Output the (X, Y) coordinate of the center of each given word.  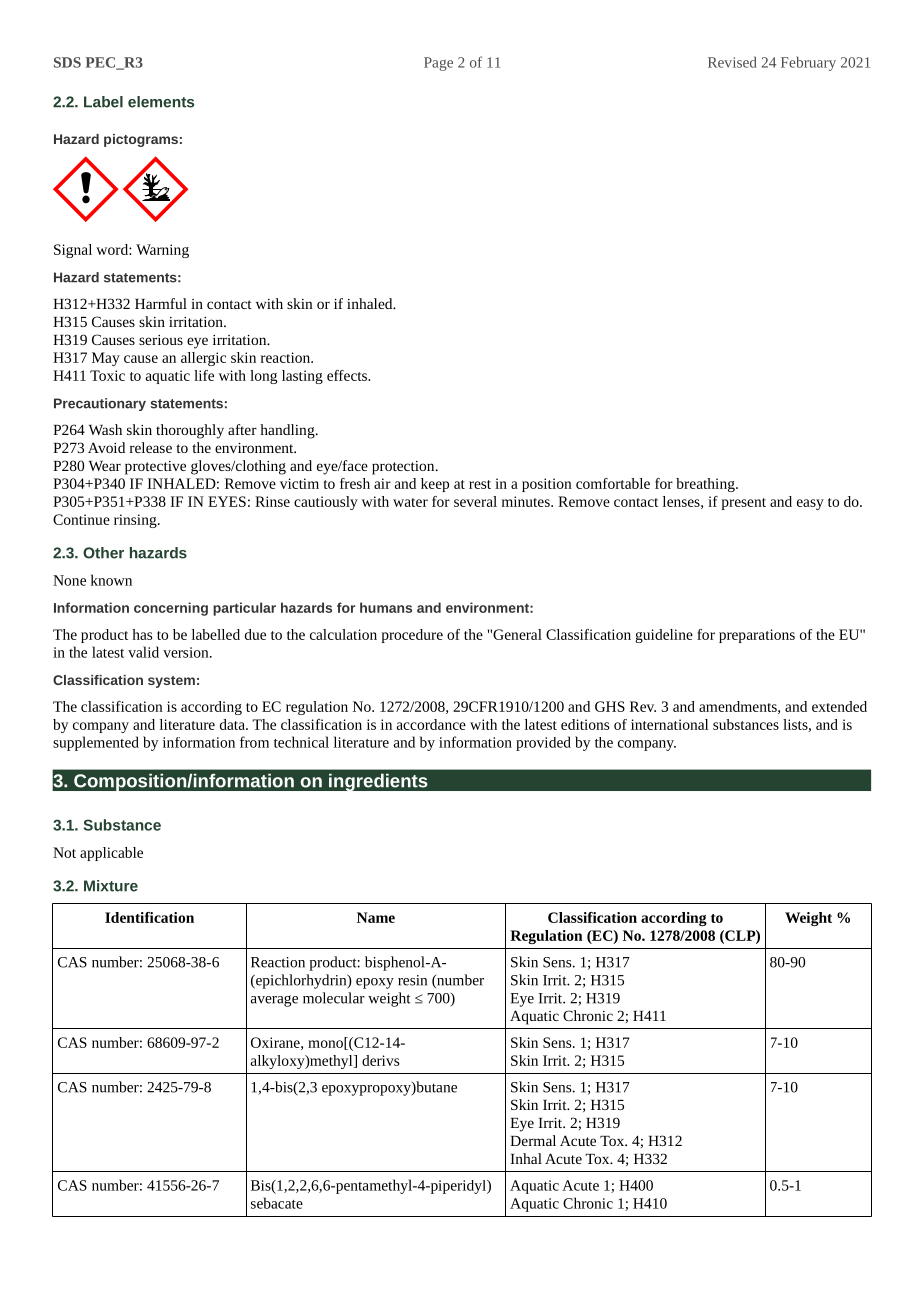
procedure (412, 636)
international (669, 724)
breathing (706, 485)
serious (161, 340)
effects (348, 375)
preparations (757, 636)
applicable (111, 854)
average (274, 1001)
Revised (732, 62)
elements (161, 102)
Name (376, 917)
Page (438, 64)
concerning (171, 609)
